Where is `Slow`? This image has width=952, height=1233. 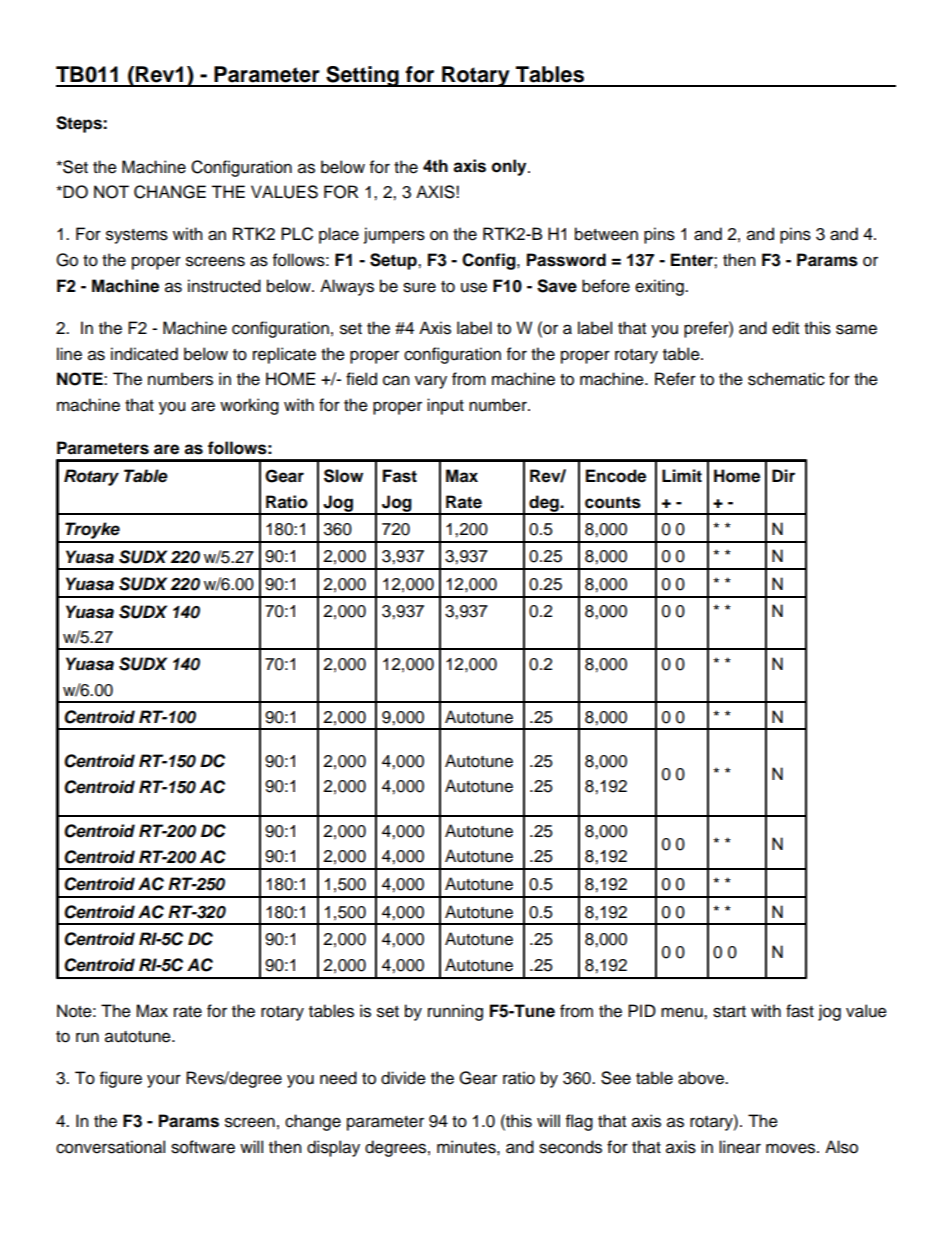 Slow is located at coordinates (343, 476).
